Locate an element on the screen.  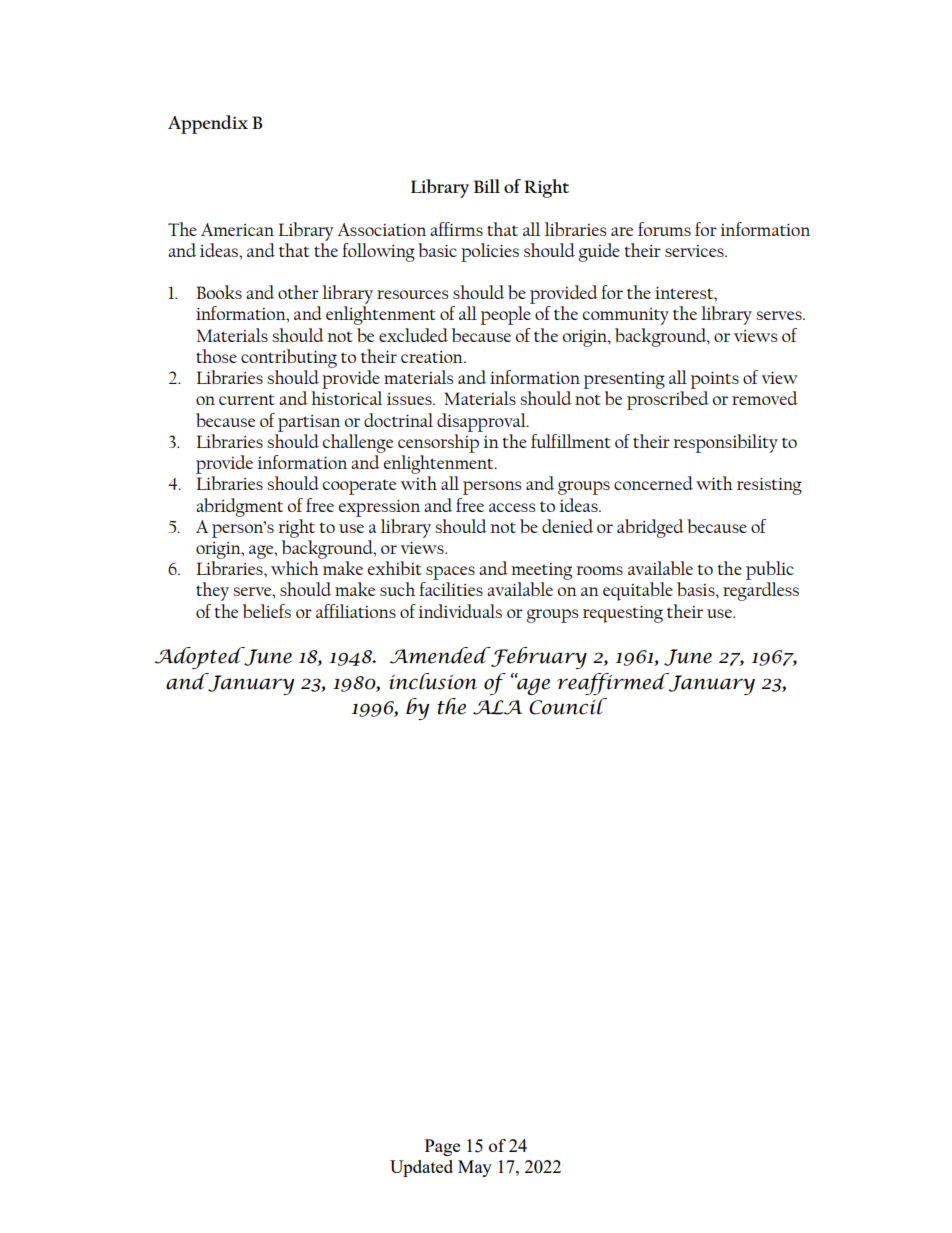
forums is located at coordinates (664, 229).
